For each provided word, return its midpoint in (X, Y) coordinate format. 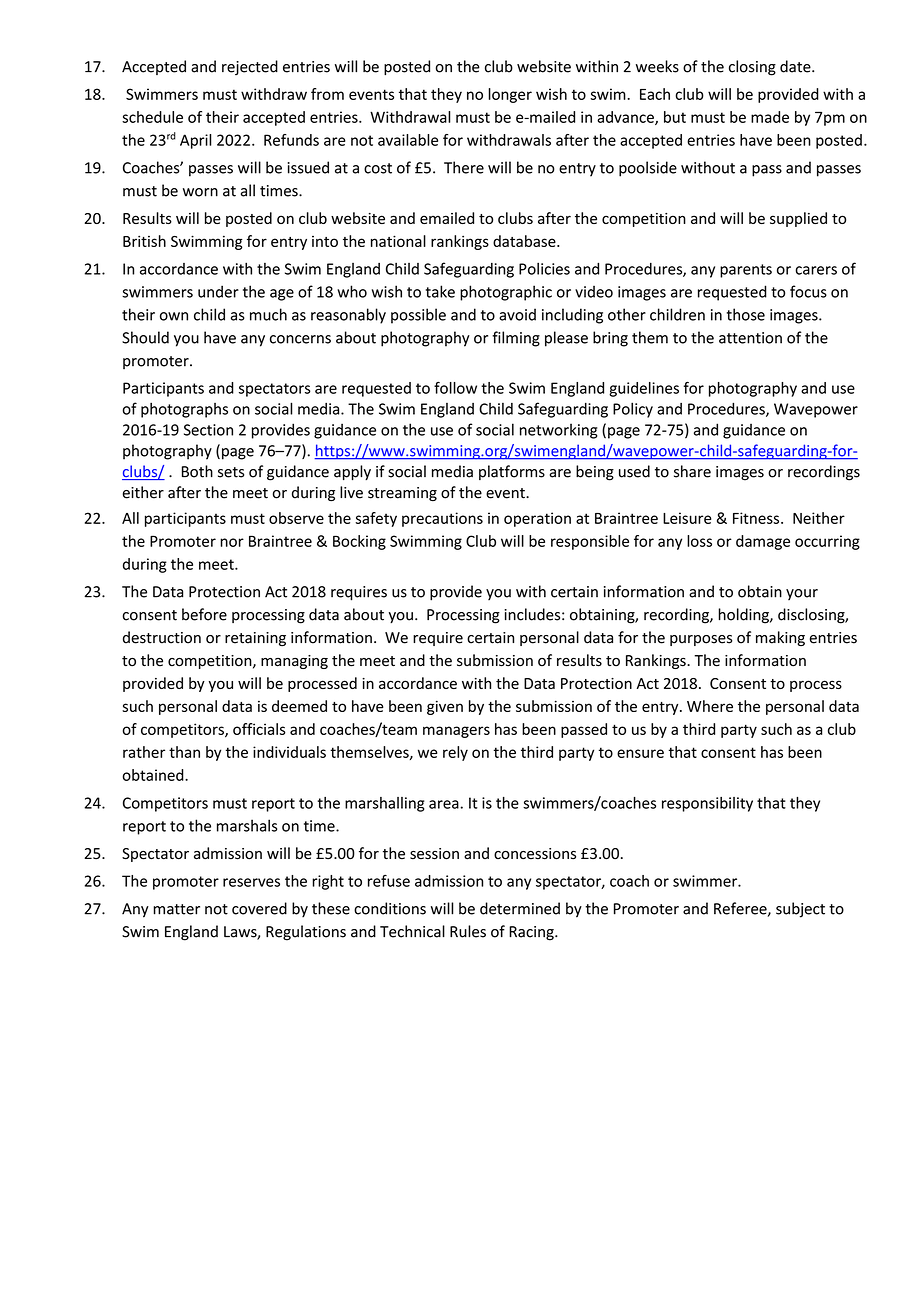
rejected (250, 67)
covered (259, 908)
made (770, 117)
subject (800, 910)
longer (510, 95)
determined (520, 908)
